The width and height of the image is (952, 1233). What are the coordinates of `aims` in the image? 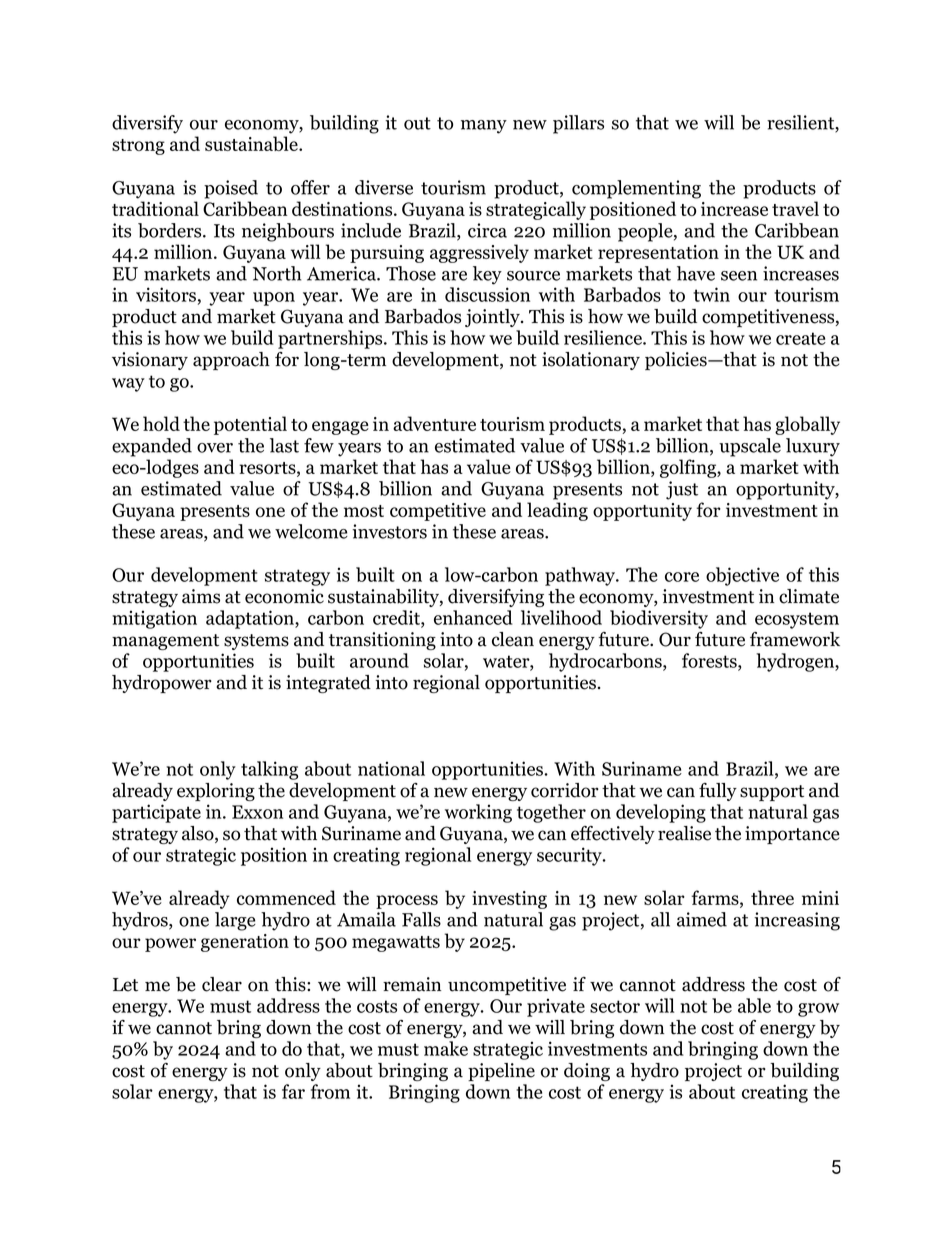 It's located at (201, 596).
